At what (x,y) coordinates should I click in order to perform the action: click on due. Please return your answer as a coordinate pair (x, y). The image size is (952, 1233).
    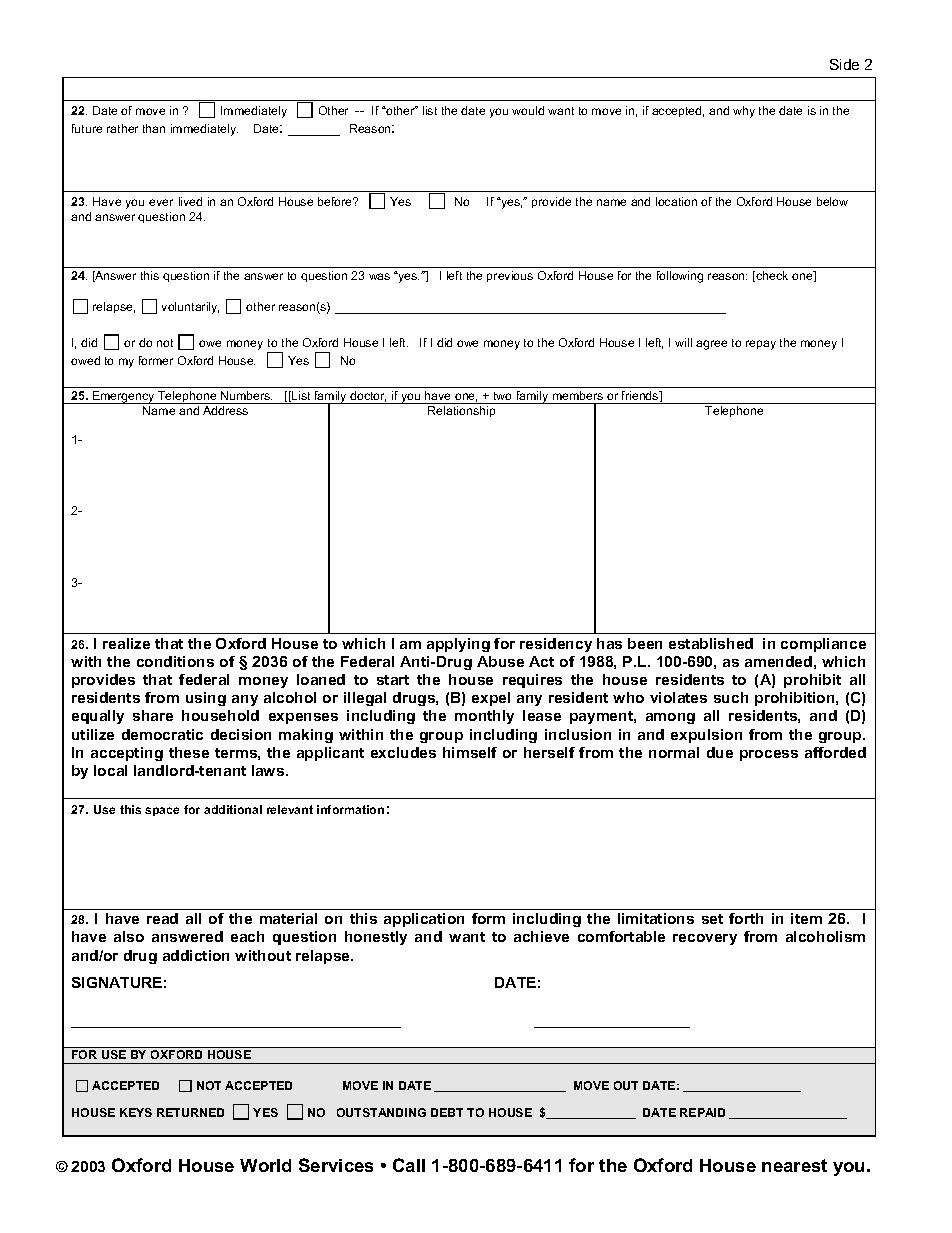
    Looking at the image, I should click on (720, 752).
